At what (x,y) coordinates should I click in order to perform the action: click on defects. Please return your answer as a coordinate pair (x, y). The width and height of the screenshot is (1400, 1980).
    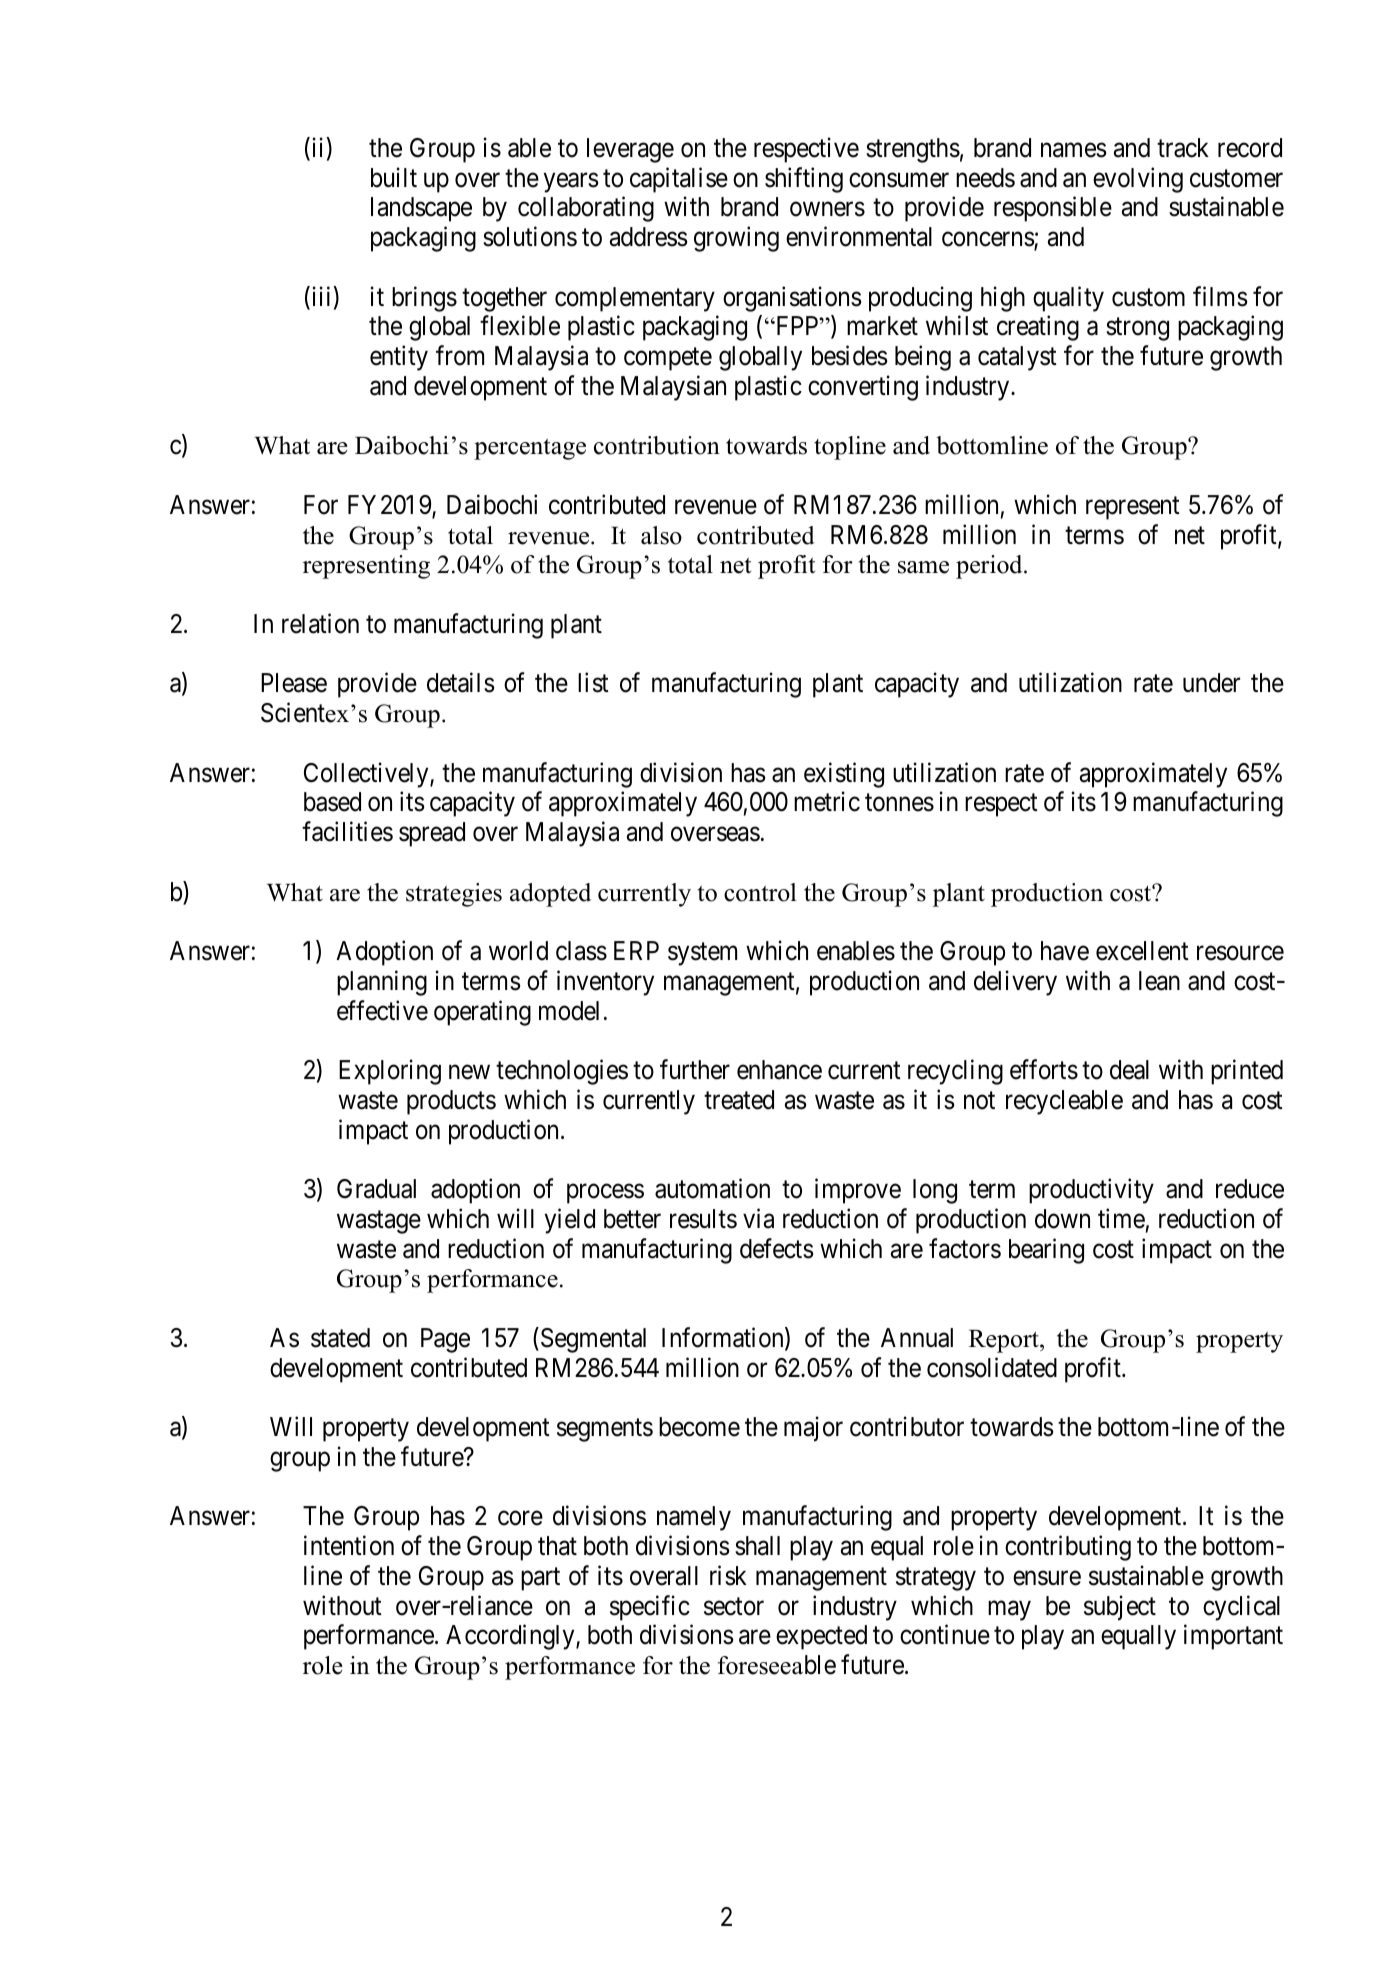
    Looking at the image, I should click on (776, 1248).
